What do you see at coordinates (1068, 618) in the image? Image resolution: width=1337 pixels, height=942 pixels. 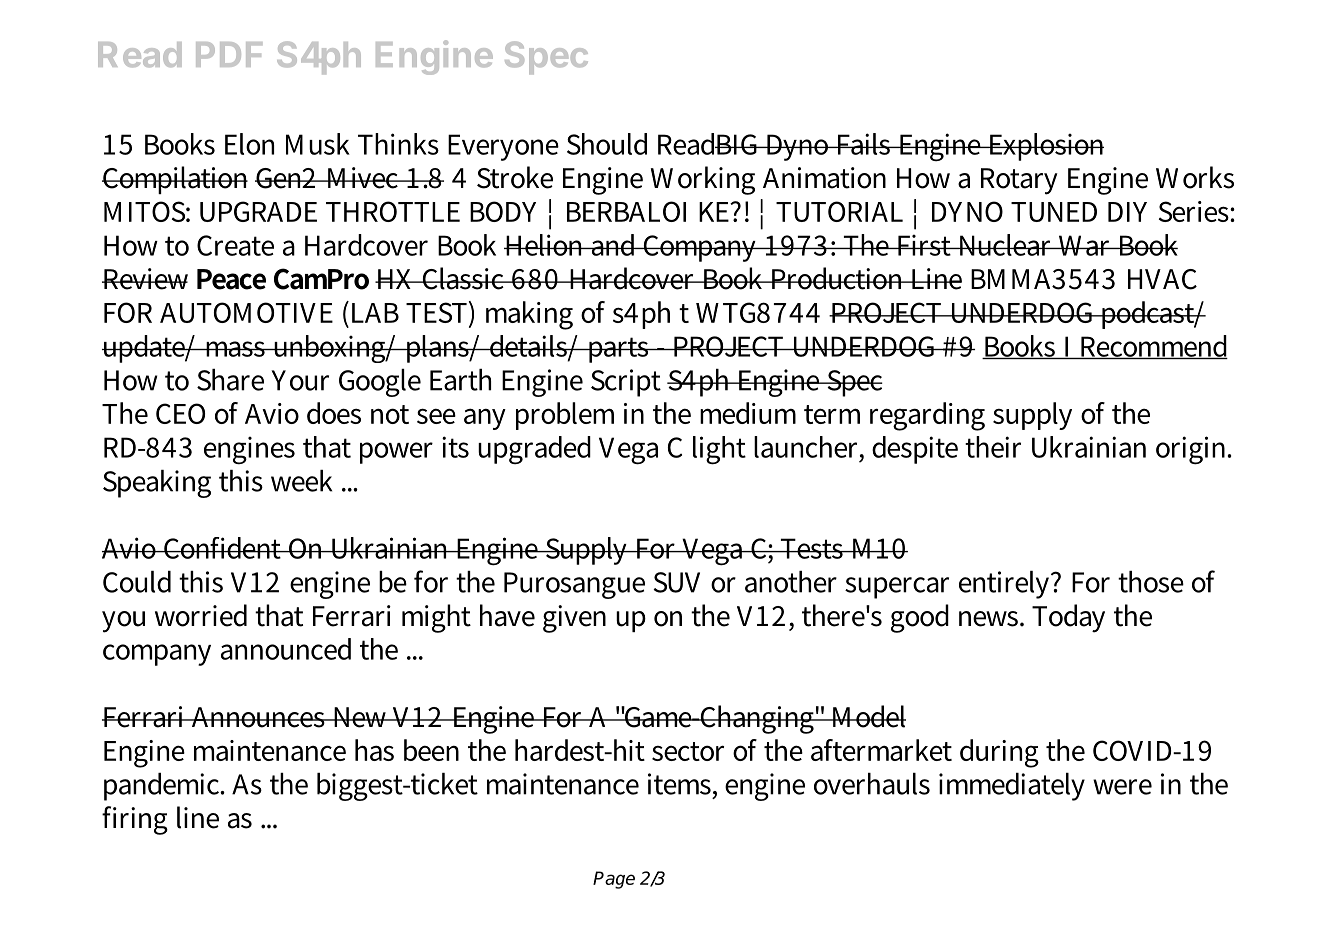 I see `Today` at bounding box center [1068, 618].
